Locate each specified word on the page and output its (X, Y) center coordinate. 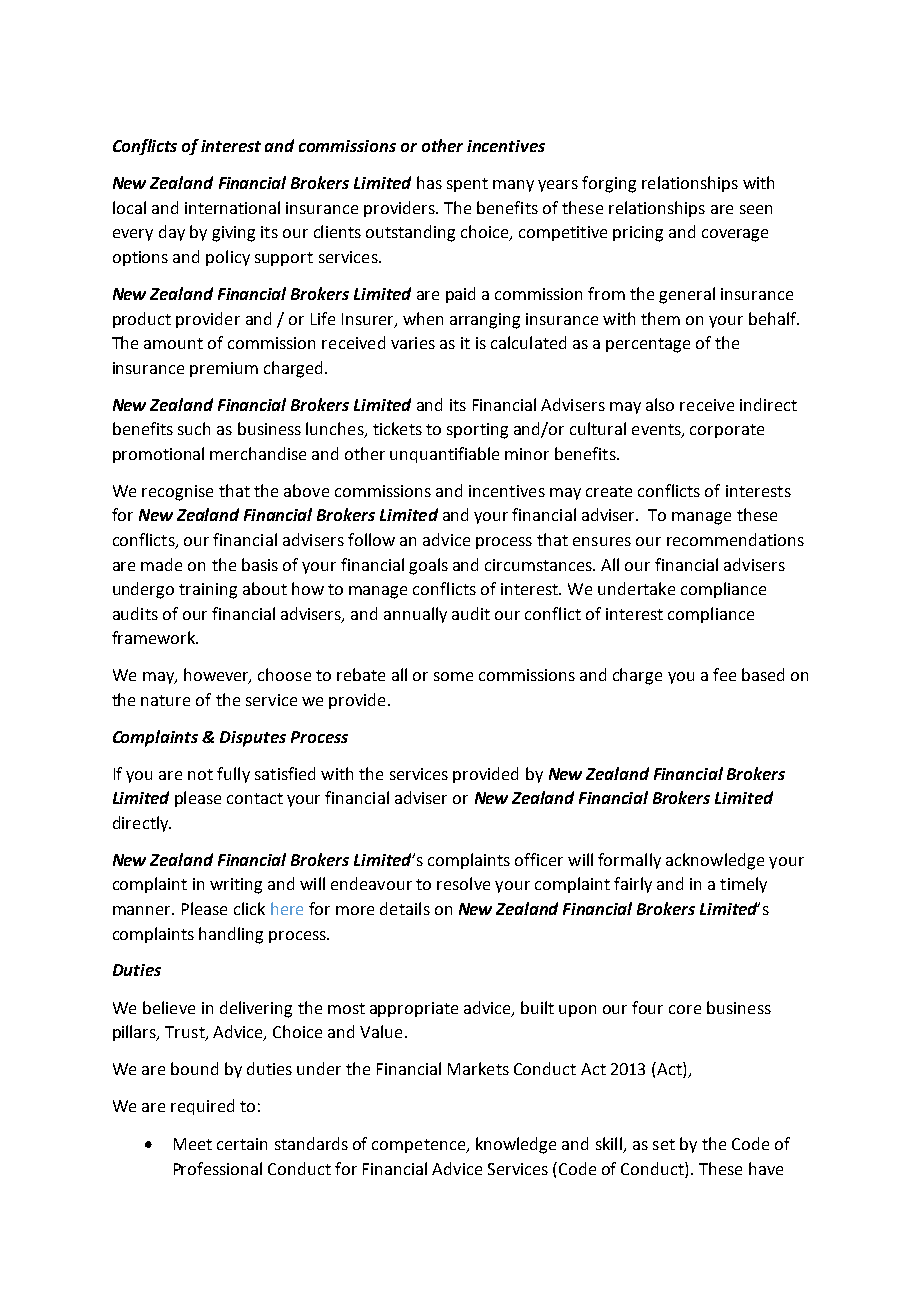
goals (428, 566)
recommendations (735, 539)
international (232, 207)
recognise (177, 493)
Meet (193, 1144)
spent (467, 185)
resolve (463, 883)
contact (255, 798)
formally (629, 861)
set (664, 1144)
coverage (735, 235)
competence (420, 1146)
